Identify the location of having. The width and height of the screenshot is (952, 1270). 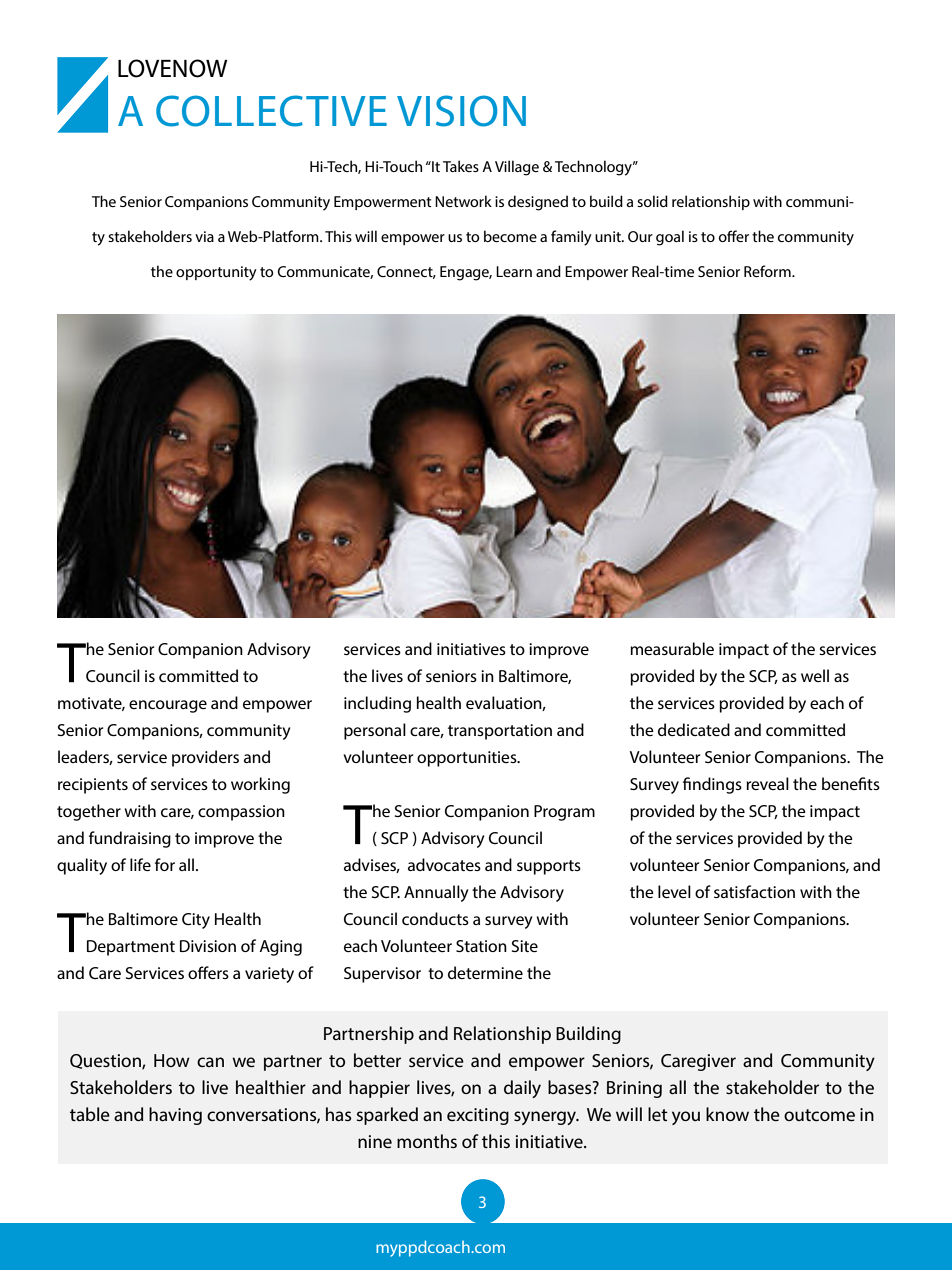
(175, 1116).
